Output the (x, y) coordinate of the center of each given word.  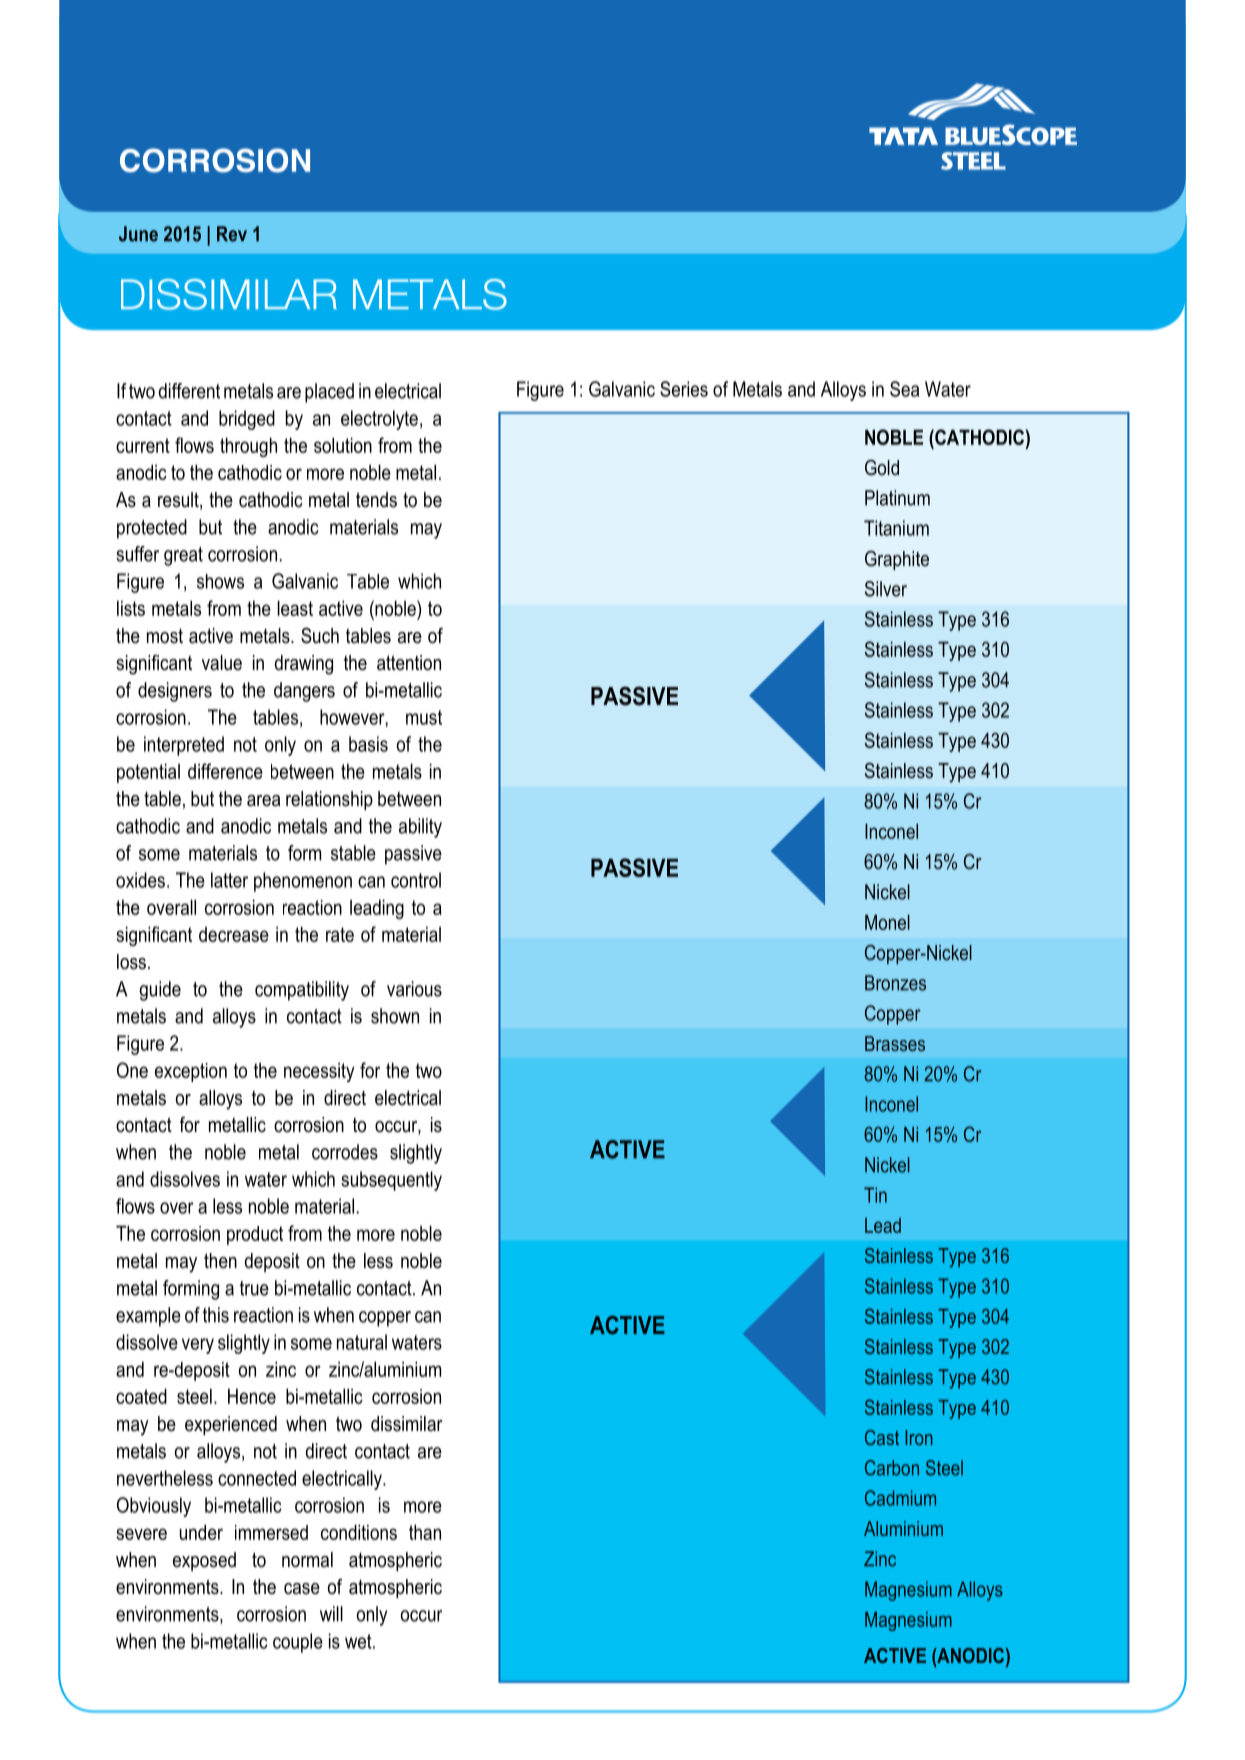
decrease (234, 934)
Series (684, 389)
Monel (887, 922)
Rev (232, 234)
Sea (904, 389)
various (414, 989)
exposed (204, 1561)
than (425, 1532)
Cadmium (900, 1498)
